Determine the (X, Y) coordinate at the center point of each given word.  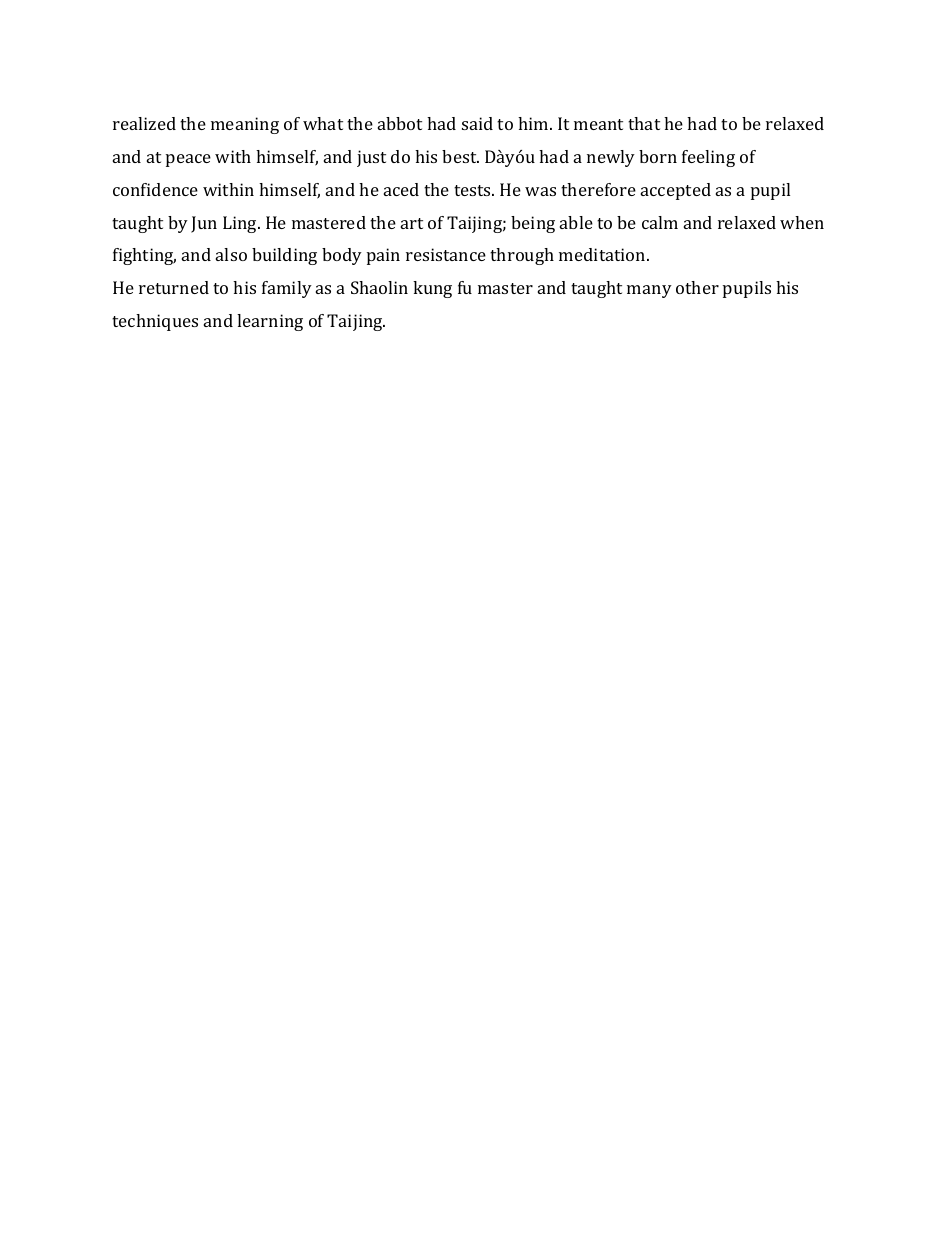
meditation (603, 254)
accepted (676, 191)
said (477, 123)
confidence (155, 189)
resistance (446, 254)
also (231, 254)
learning (270, 322)
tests (473, 190)
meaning (245, 125)
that (644, 123)
